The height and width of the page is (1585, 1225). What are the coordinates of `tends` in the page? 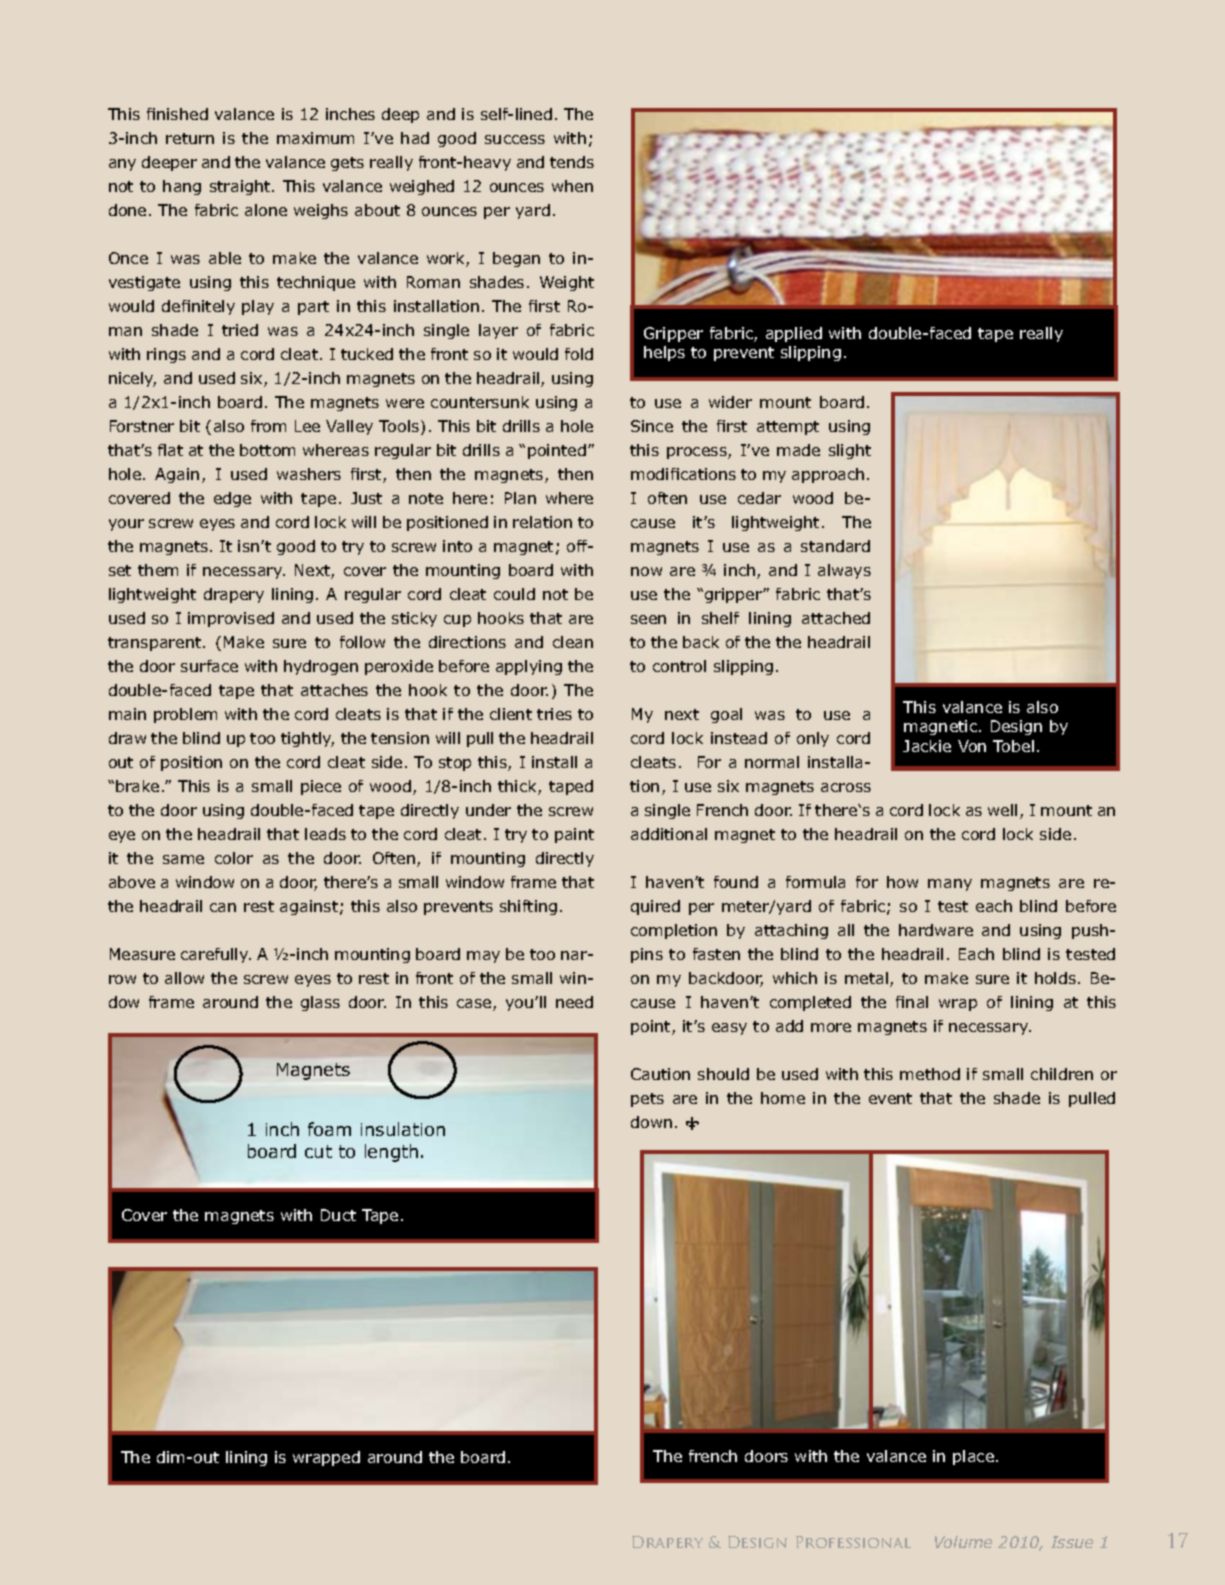 It's located at (572, 162).
